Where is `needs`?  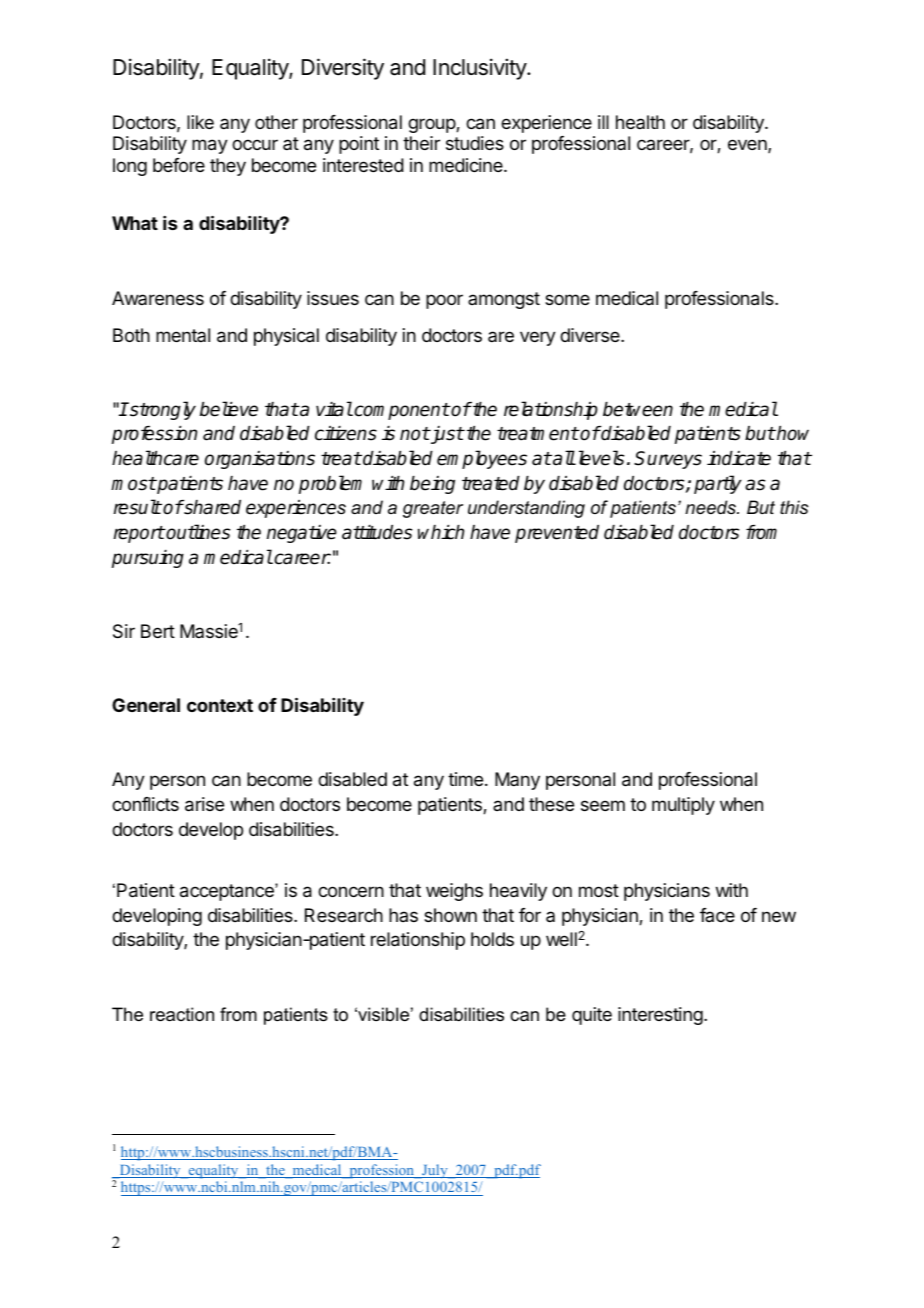
needs is located at coordinates (711, 507).
